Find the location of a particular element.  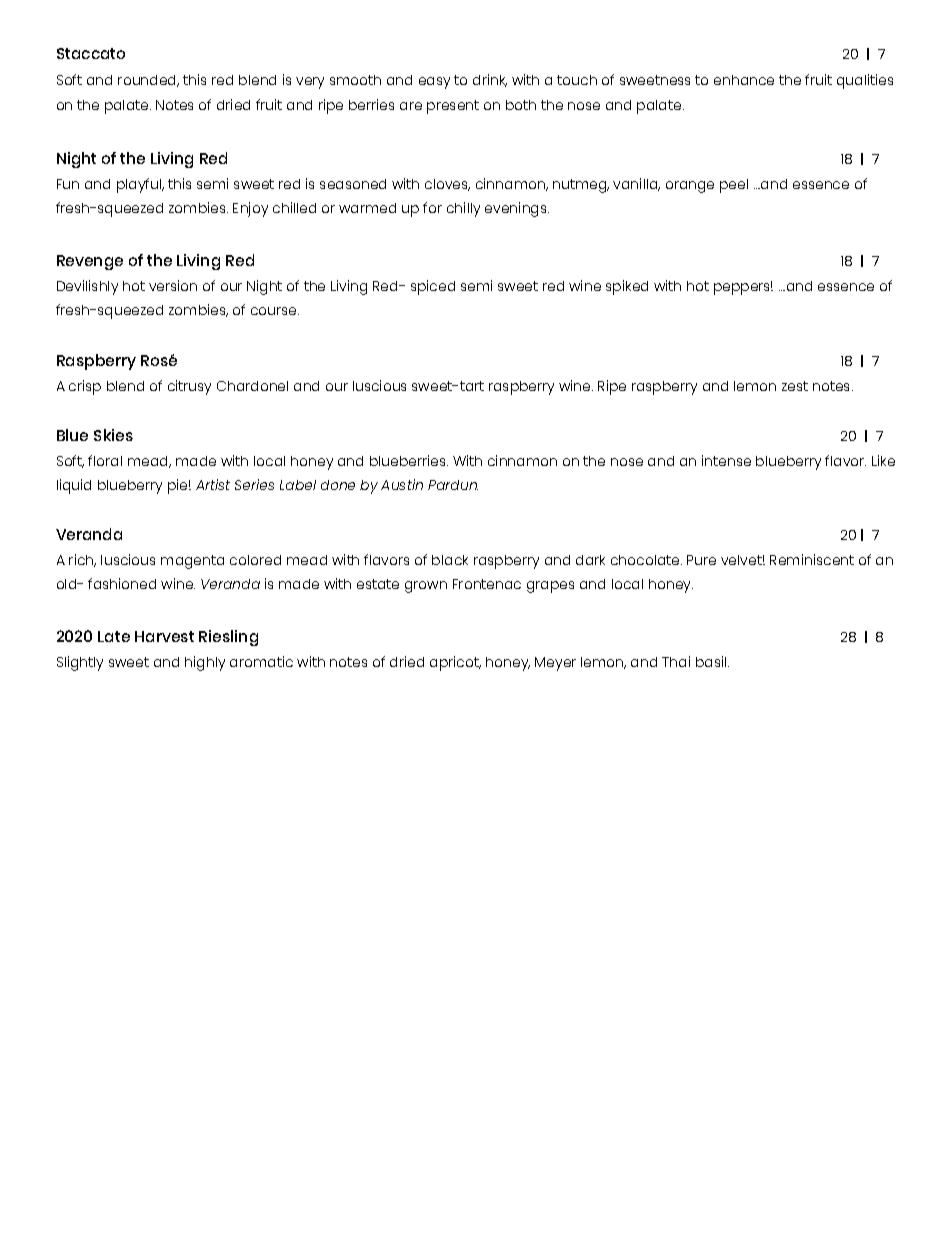

course is located at coordinates (275, 311).
